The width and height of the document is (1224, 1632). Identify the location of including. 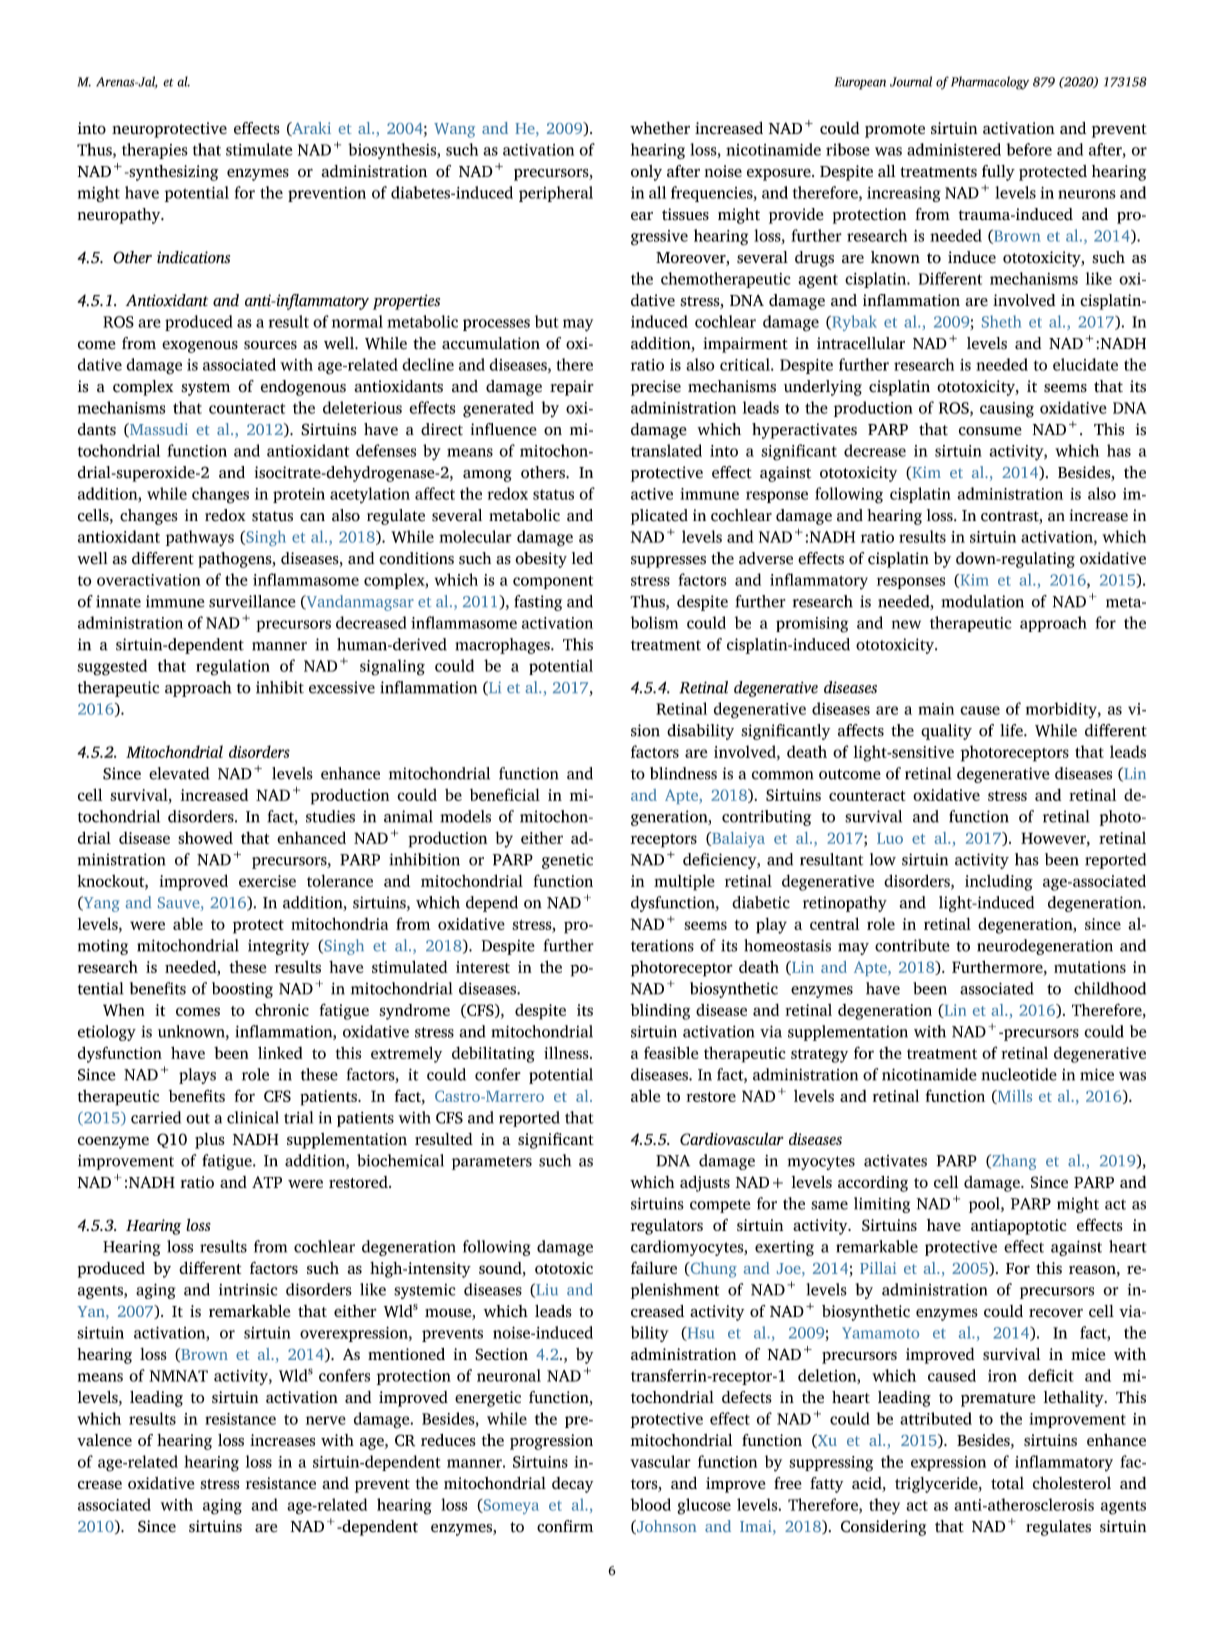
(999, 882).
